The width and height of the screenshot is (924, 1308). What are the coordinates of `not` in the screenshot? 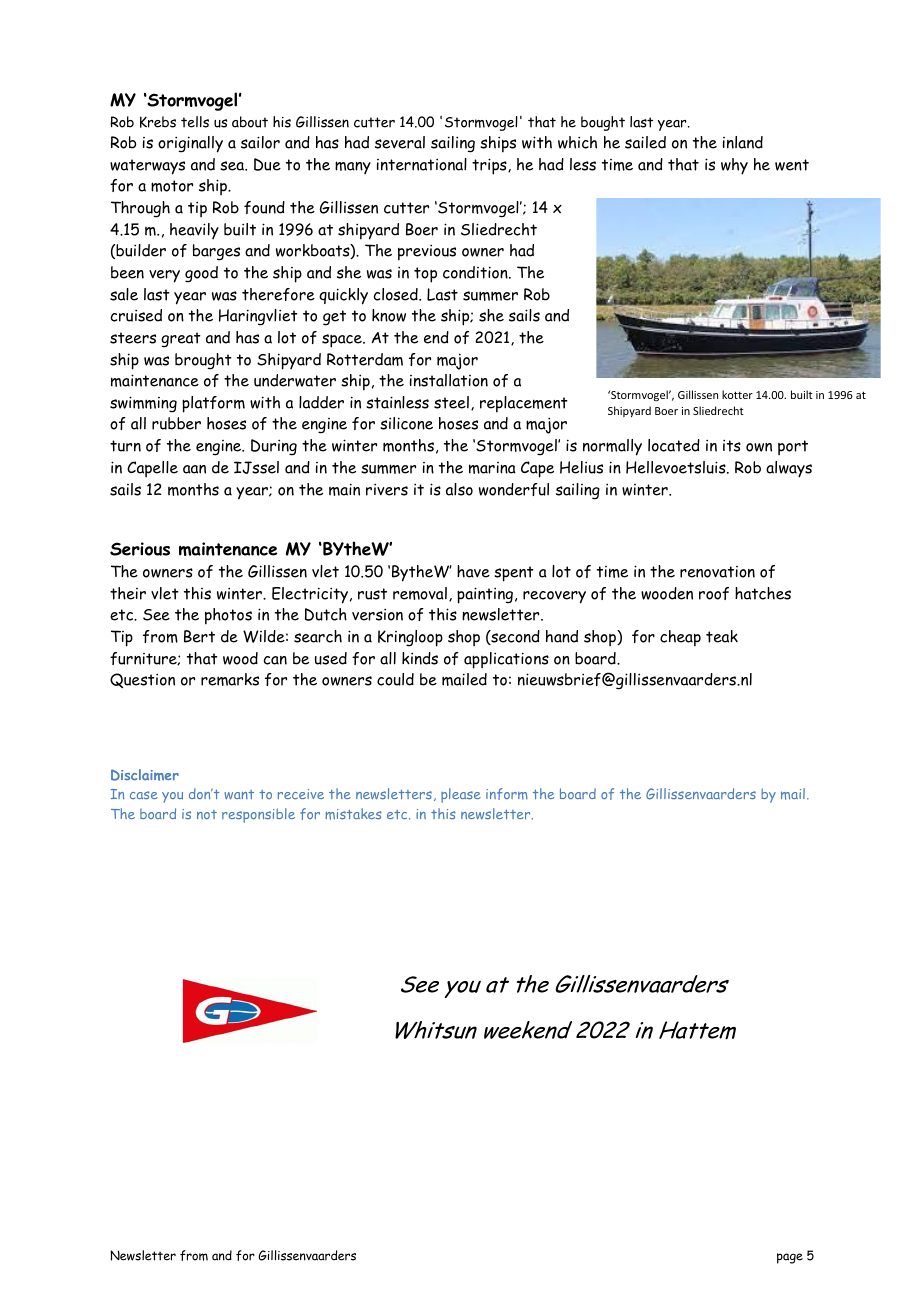 It's located at (207, 814).
